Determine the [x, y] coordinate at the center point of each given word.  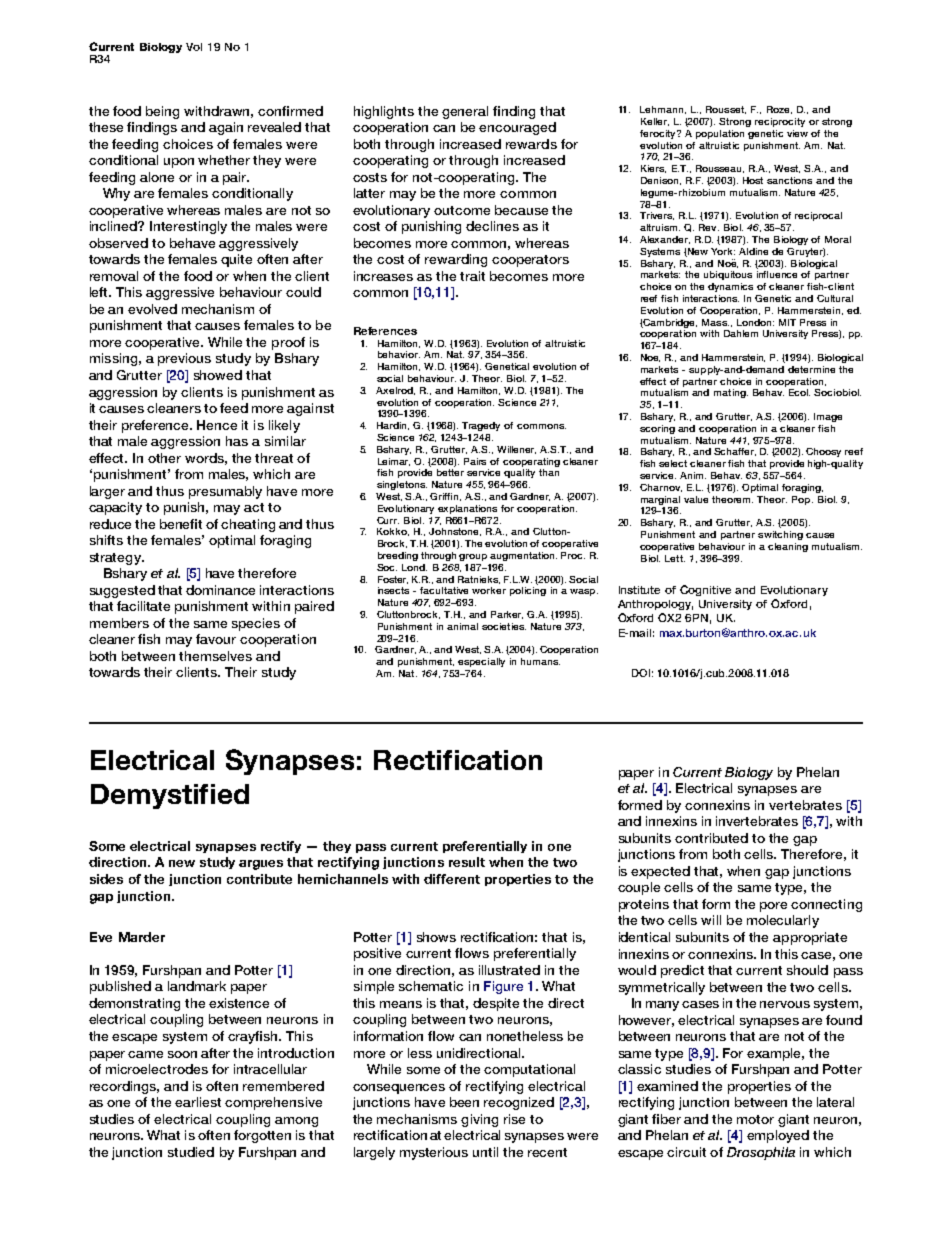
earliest [198, 1102]
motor [755, 1119]
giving [479, 1120]
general [465, 112]
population [720, 134]
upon [179, 163]
